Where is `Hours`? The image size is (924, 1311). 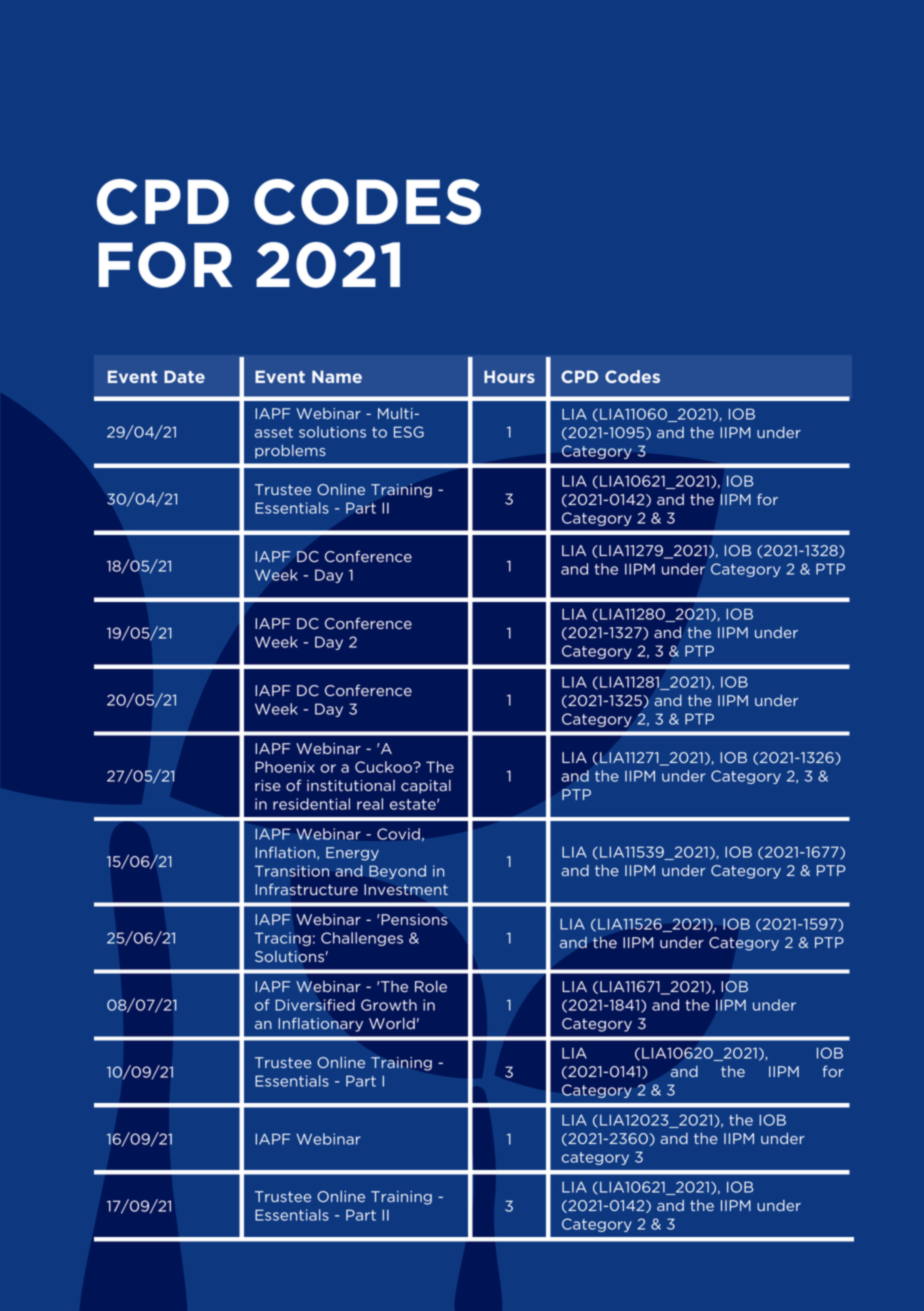 Hours is located at coordinates (509, 376).
